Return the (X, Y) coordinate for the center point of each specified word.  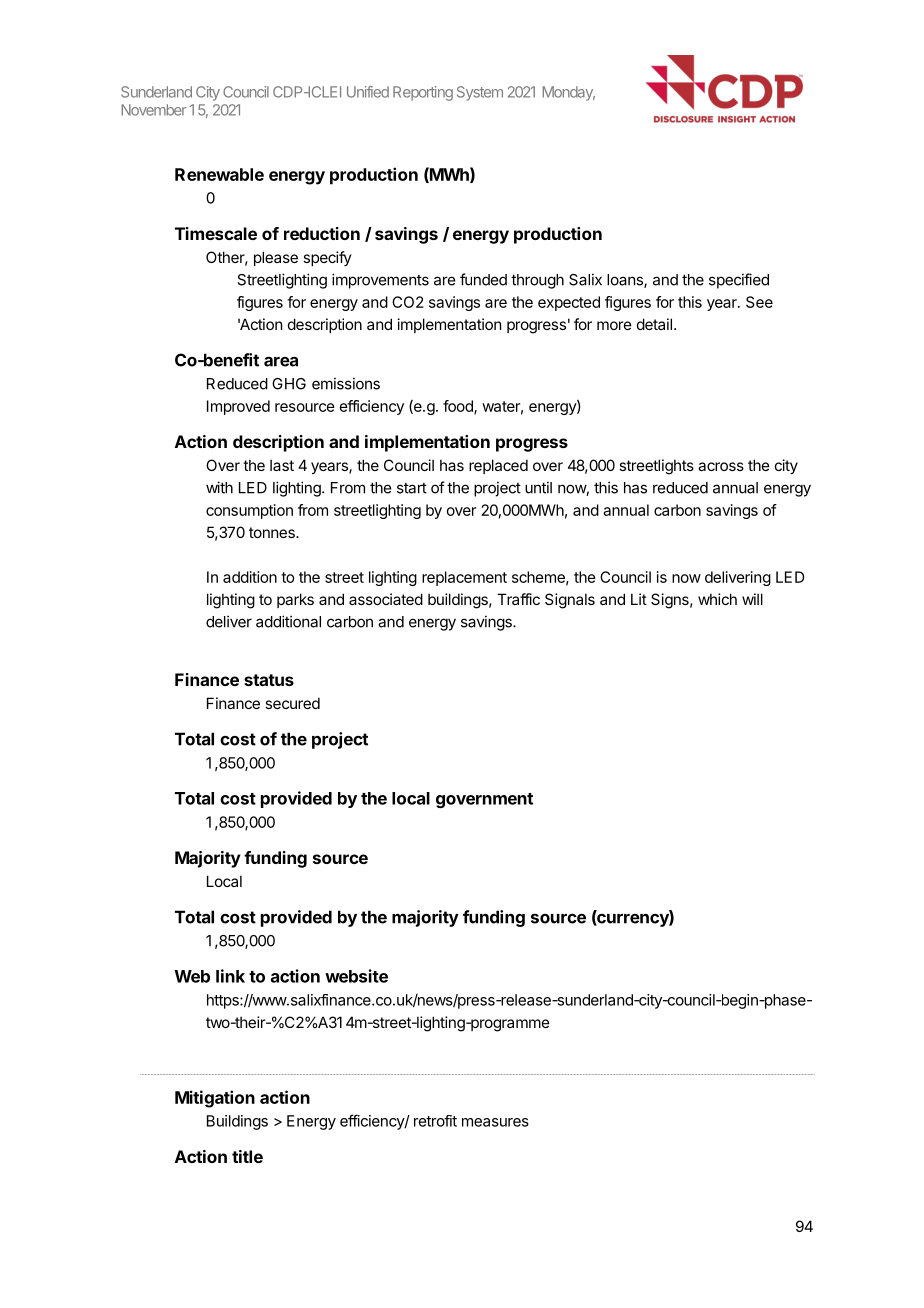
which (717, 599)
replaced (498, 466)
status (269, 680)
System (480, 93)
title (247, 1156)
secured (292, 703)
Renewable (219, 174)
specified (739, 281)
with (219, 487)
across (721, 466)
